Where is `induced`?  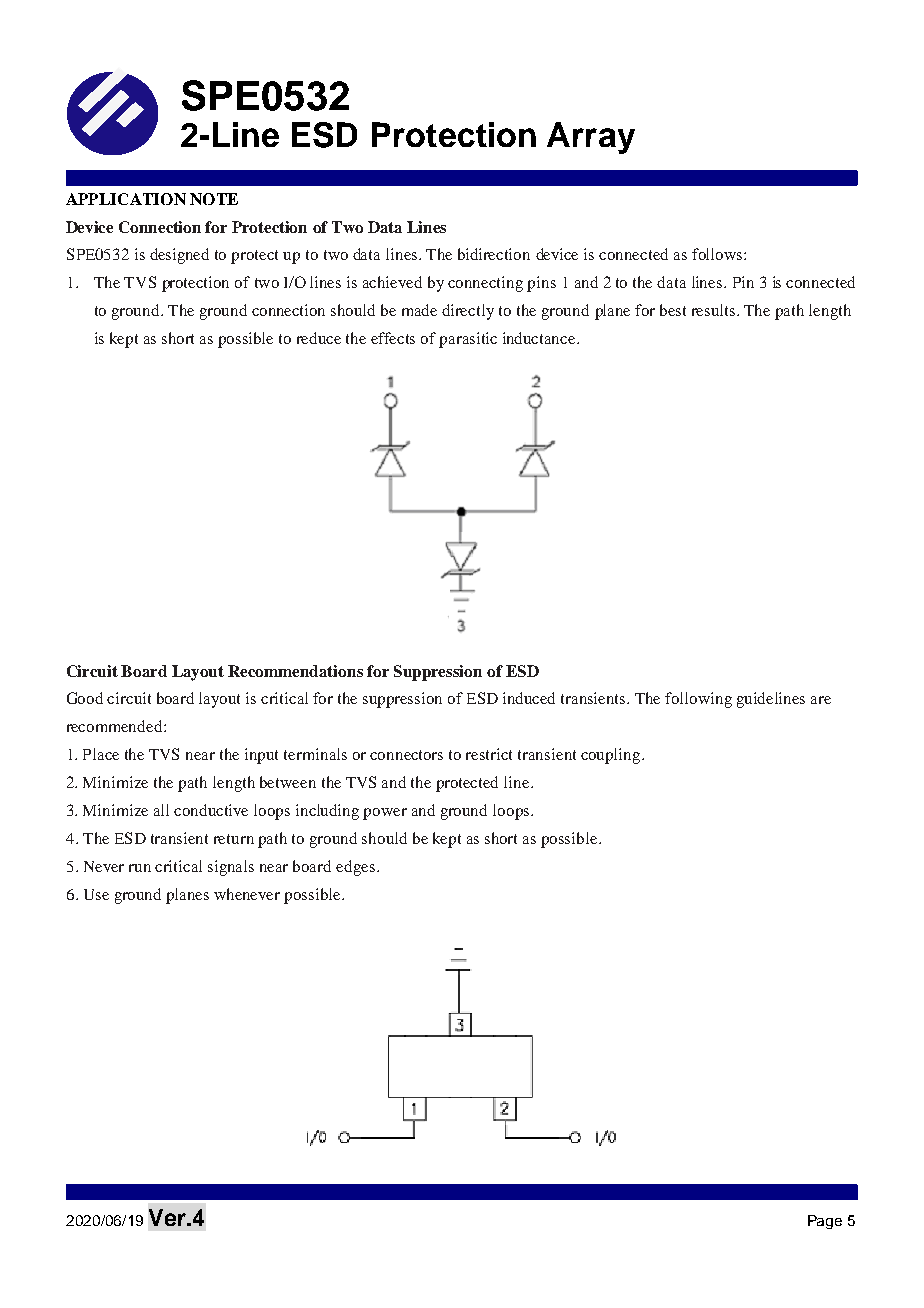
induced is located at coordinates (529, 698).
